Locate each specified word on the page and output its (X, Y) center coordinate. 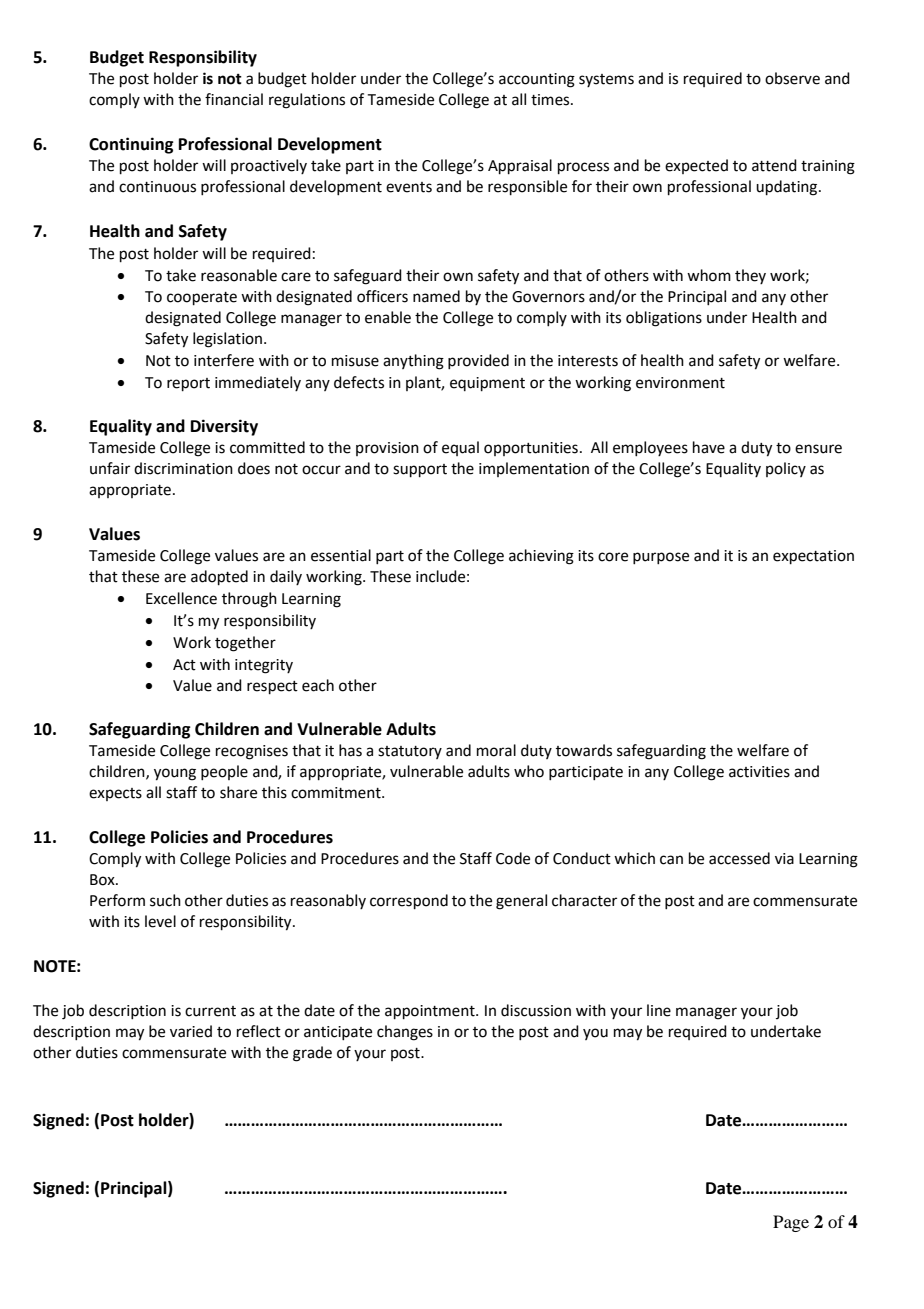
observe (792, 78)
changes (405, 1033)
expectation (813, 557)
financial (234, 99)
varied (191, 1031)
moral (496, 750)
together (245, 644)
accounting (537, 80)
